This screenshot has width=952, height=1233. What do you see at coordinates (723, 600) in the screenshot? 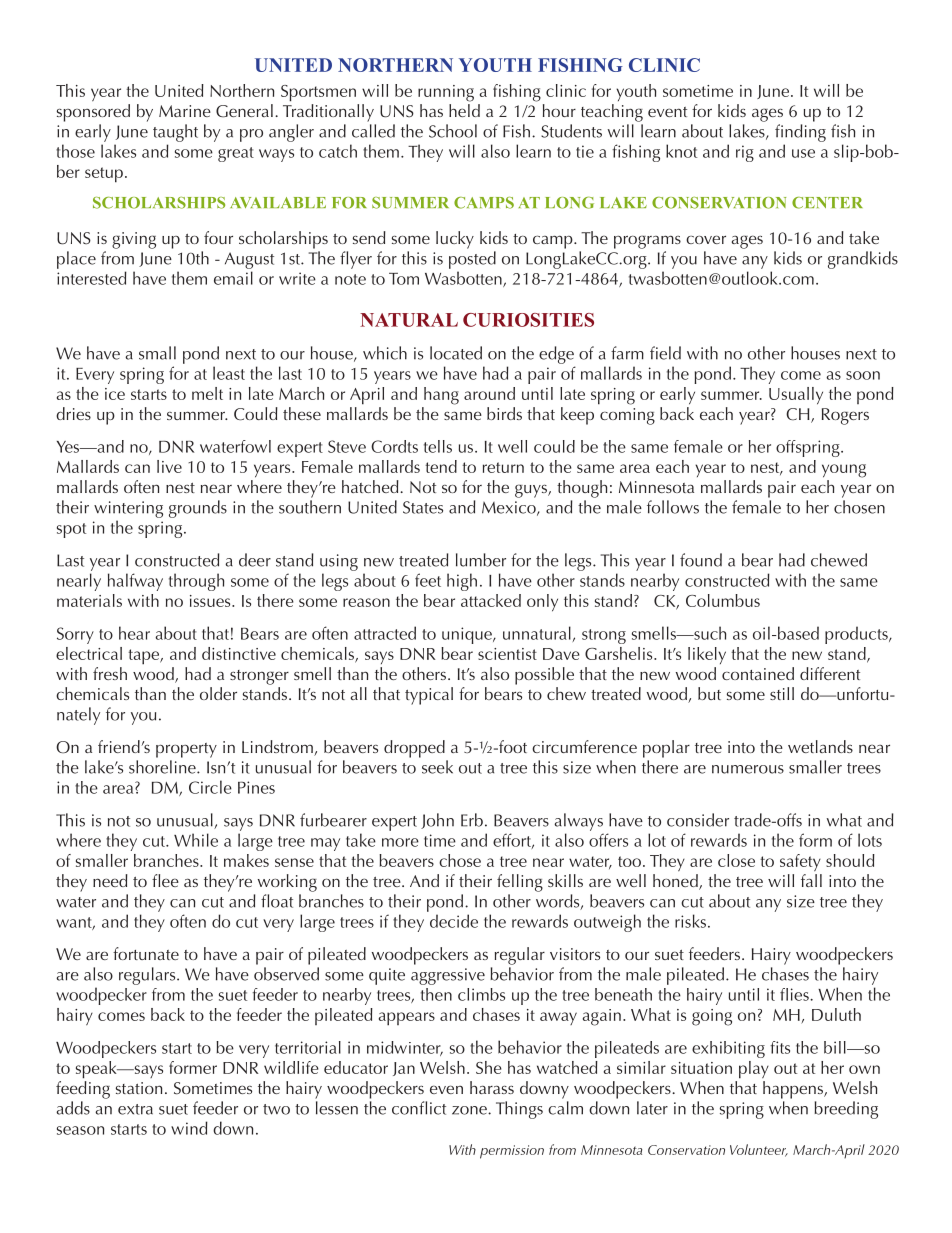
I see `Columbus` at bounding box center [723, 600].
